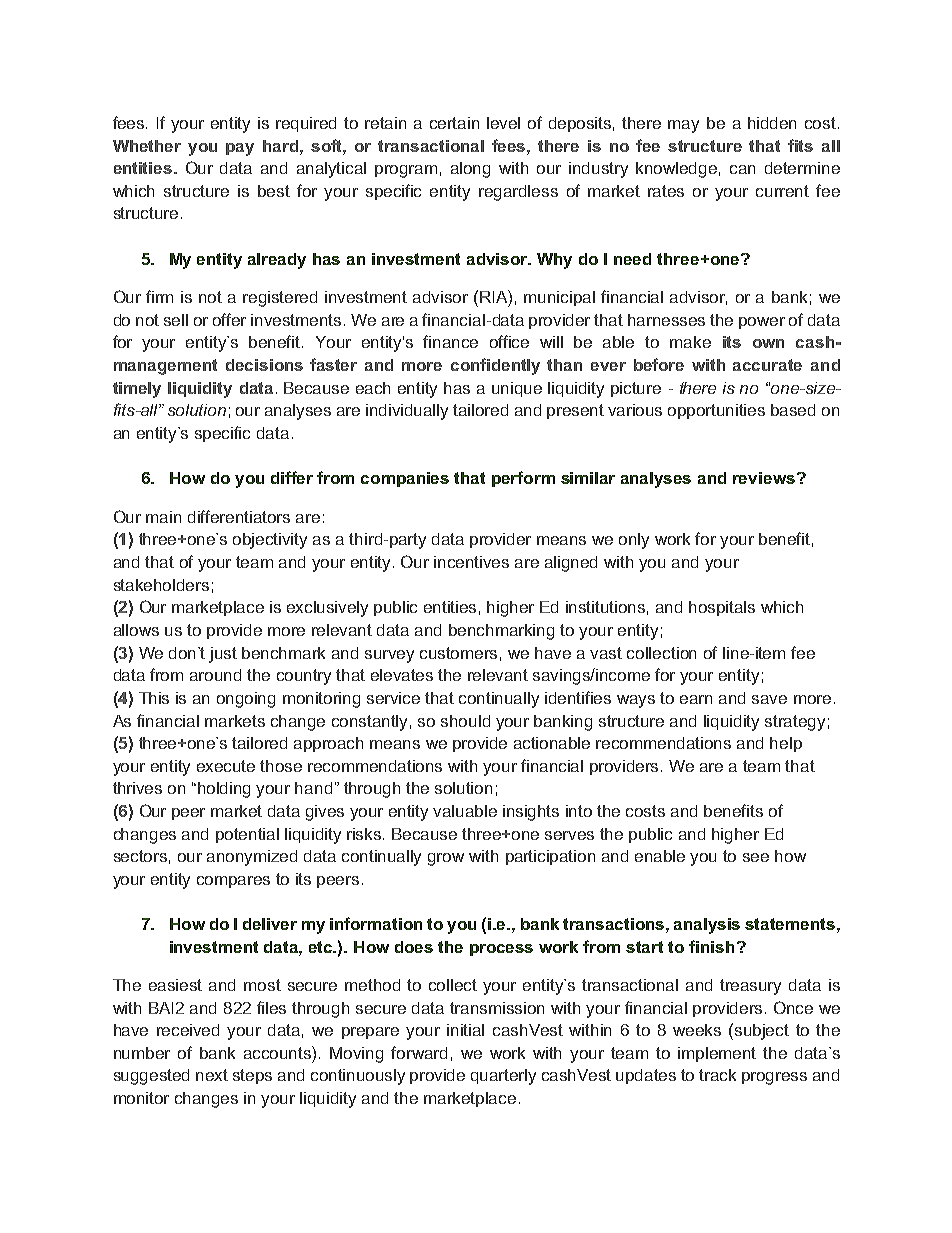 This document has width=952, height=1233. What do you see at coordinates (163, 517) in the document?
I see `main` at bounding box center [163, 517].
